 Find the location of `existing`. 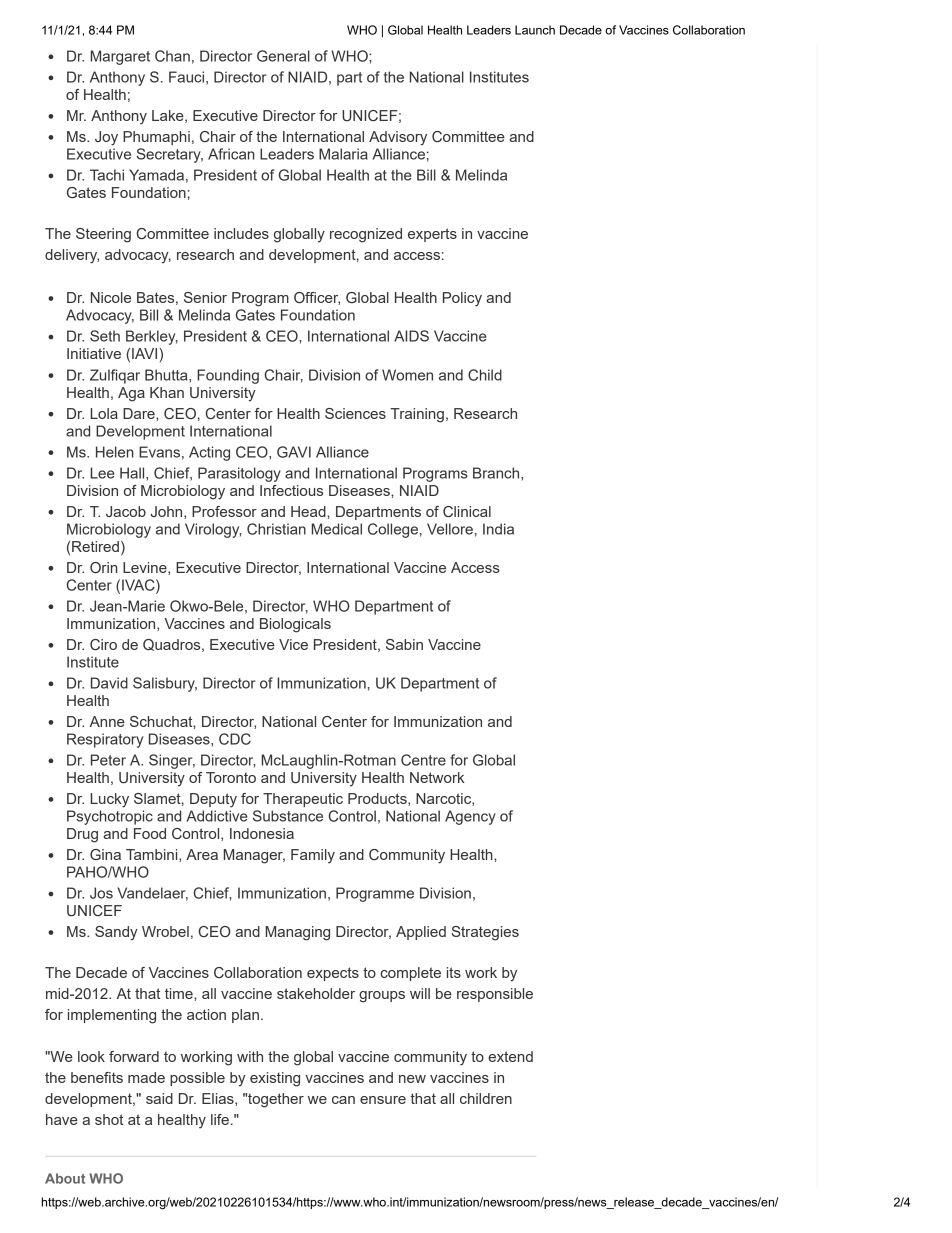

existing is located at coordinates (275, 1079).
